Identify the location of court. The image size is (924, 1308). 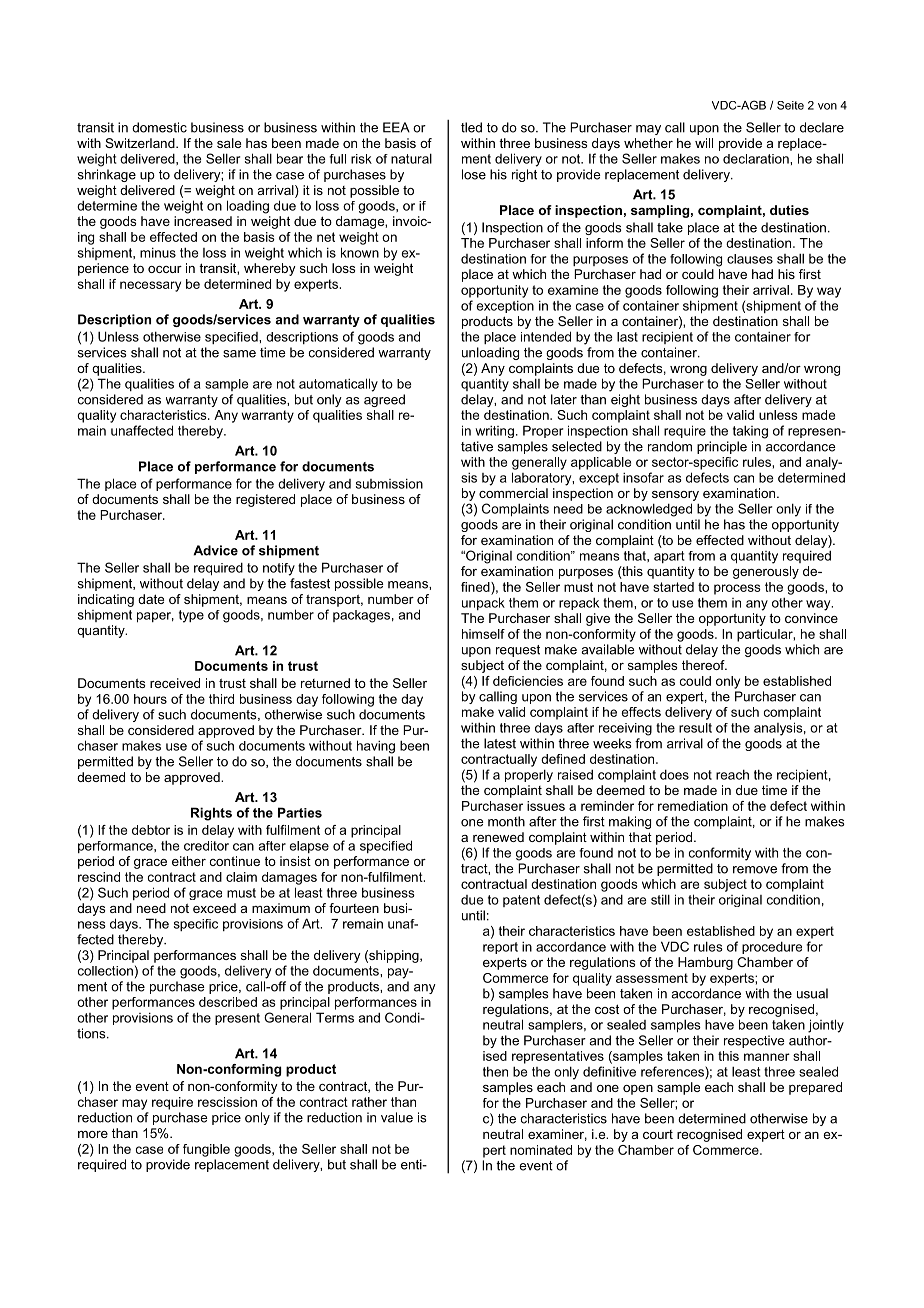
(658, 1134).
